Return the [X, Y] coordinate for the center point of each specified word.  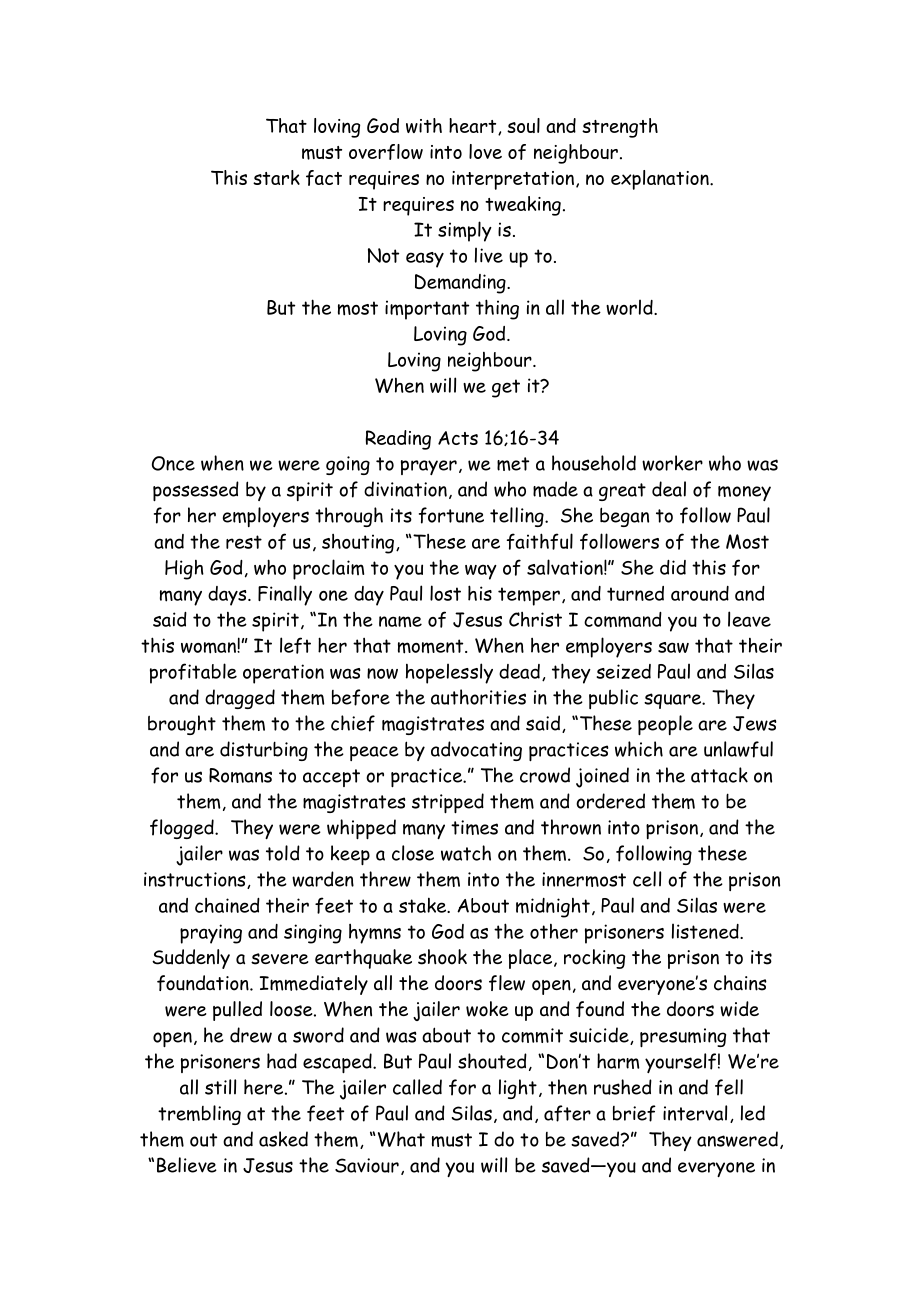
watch [466, 853]
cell [647, 879]
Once [173, 463]
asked [283, 1139]
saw [673, 647]
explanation [661, 180]
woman [209, 648]
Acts [458, 438]
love [485, 151]
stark [276, 177]
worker [672, 463]
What [400, 1139]
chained [227, 905]
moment [432, 646]
